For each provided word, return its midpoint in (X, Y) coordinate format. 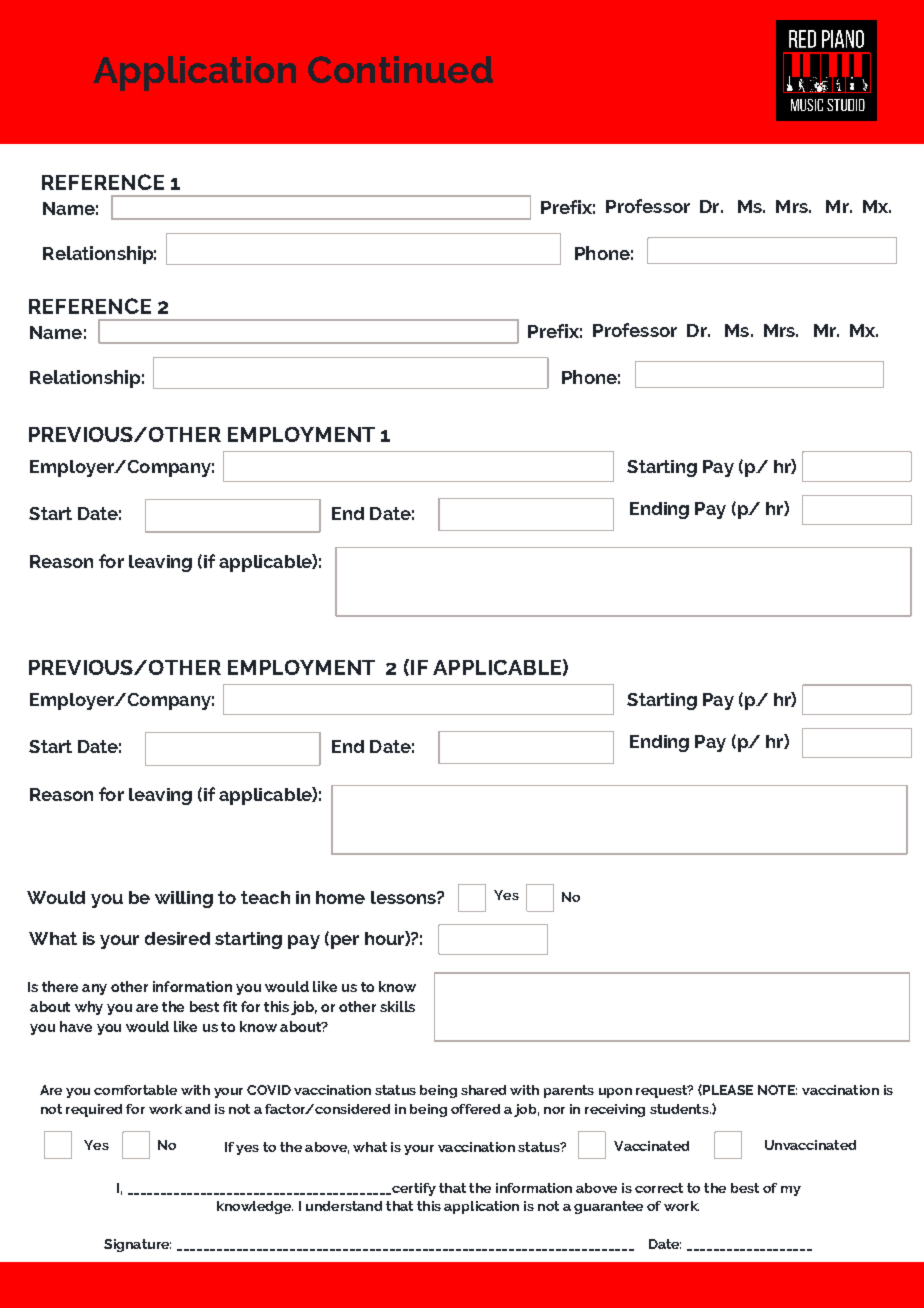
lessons (404, 897)
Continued (400, 69)
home (340, 897)
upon (615, 1093)
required (94, 1110)
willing (184, 899)
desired (177, 938)
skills (397, 1006)
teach (265, 897)
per (343, 942)
